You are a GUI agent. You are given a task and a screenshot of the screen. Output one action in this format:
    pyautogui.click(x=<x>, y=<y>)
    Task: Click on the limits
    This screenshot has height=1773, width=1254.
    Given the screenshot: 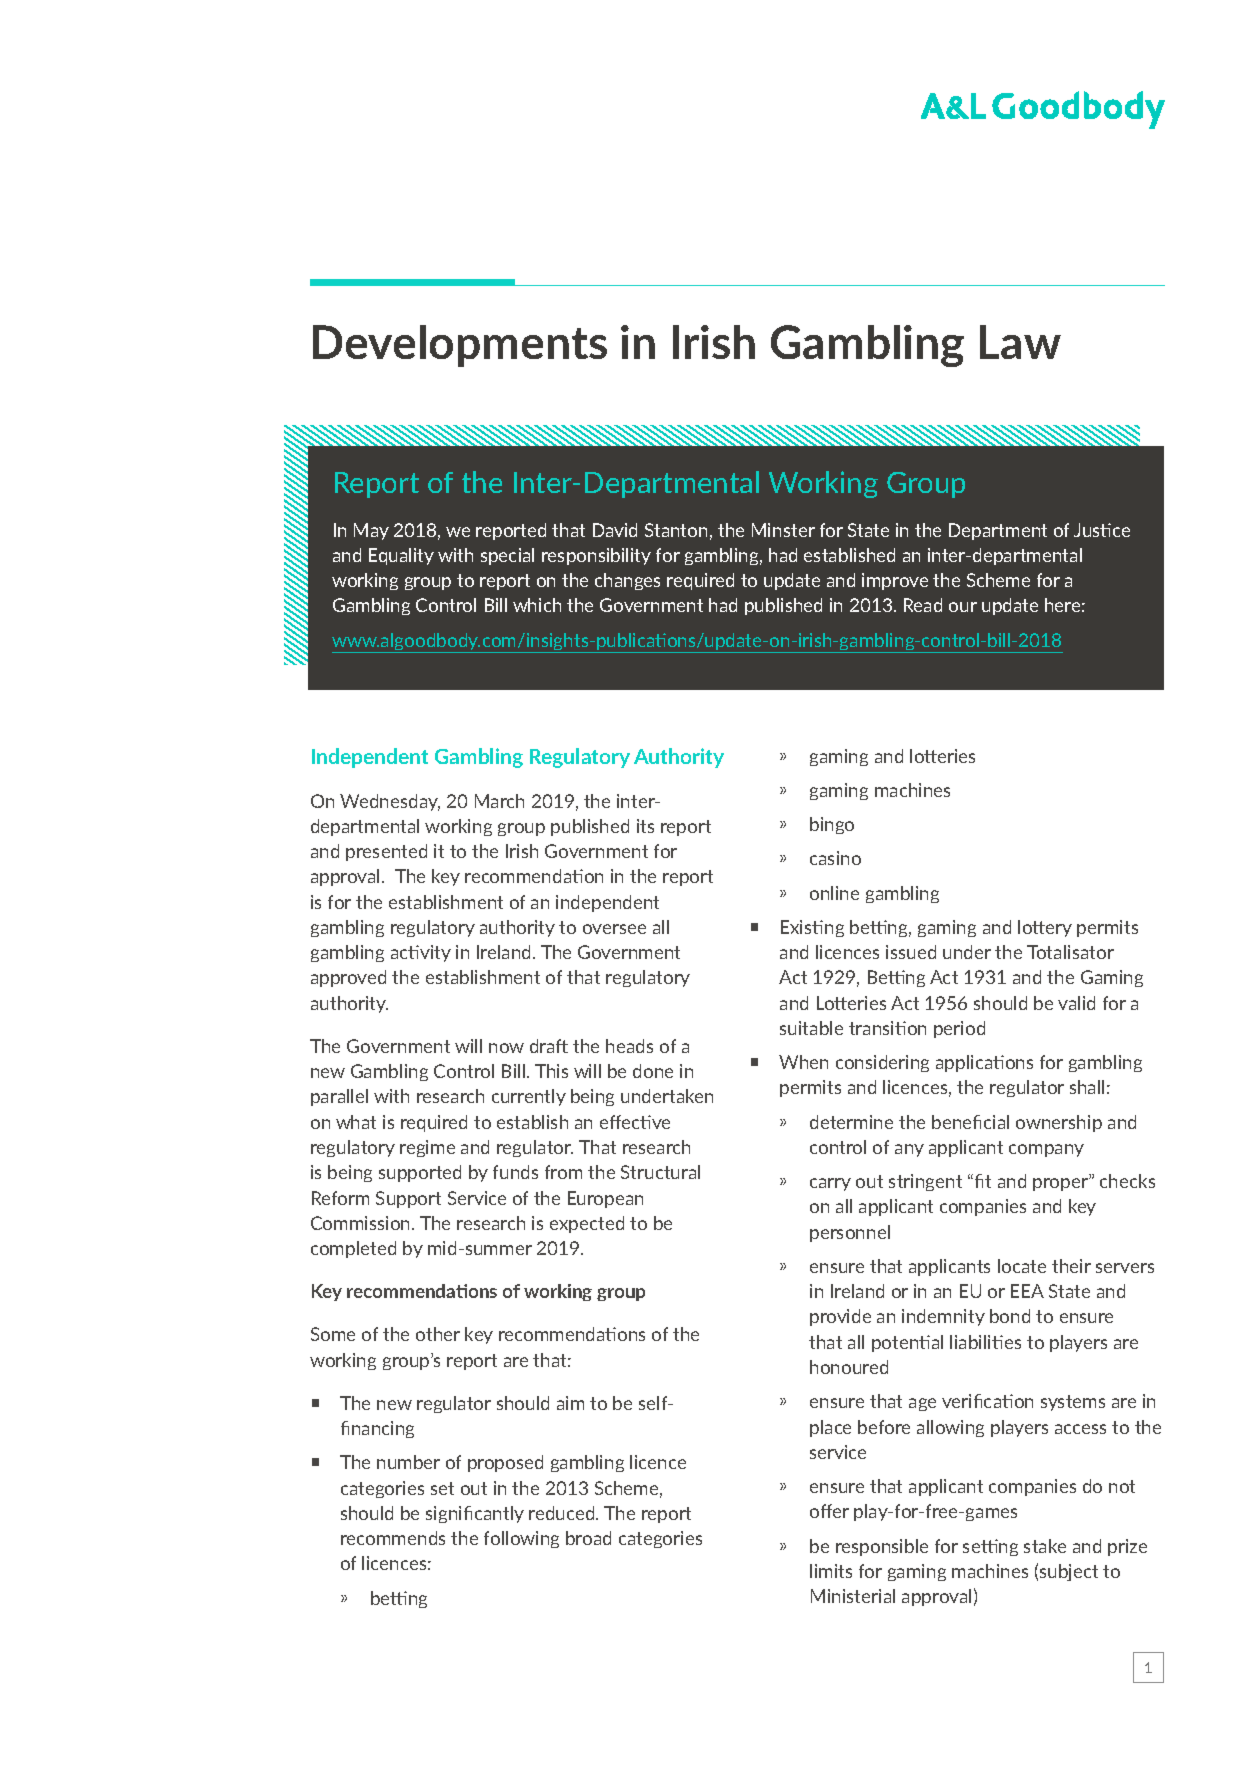 What is the action you would take?
    pyautogui.click(x=831, y=1571)
